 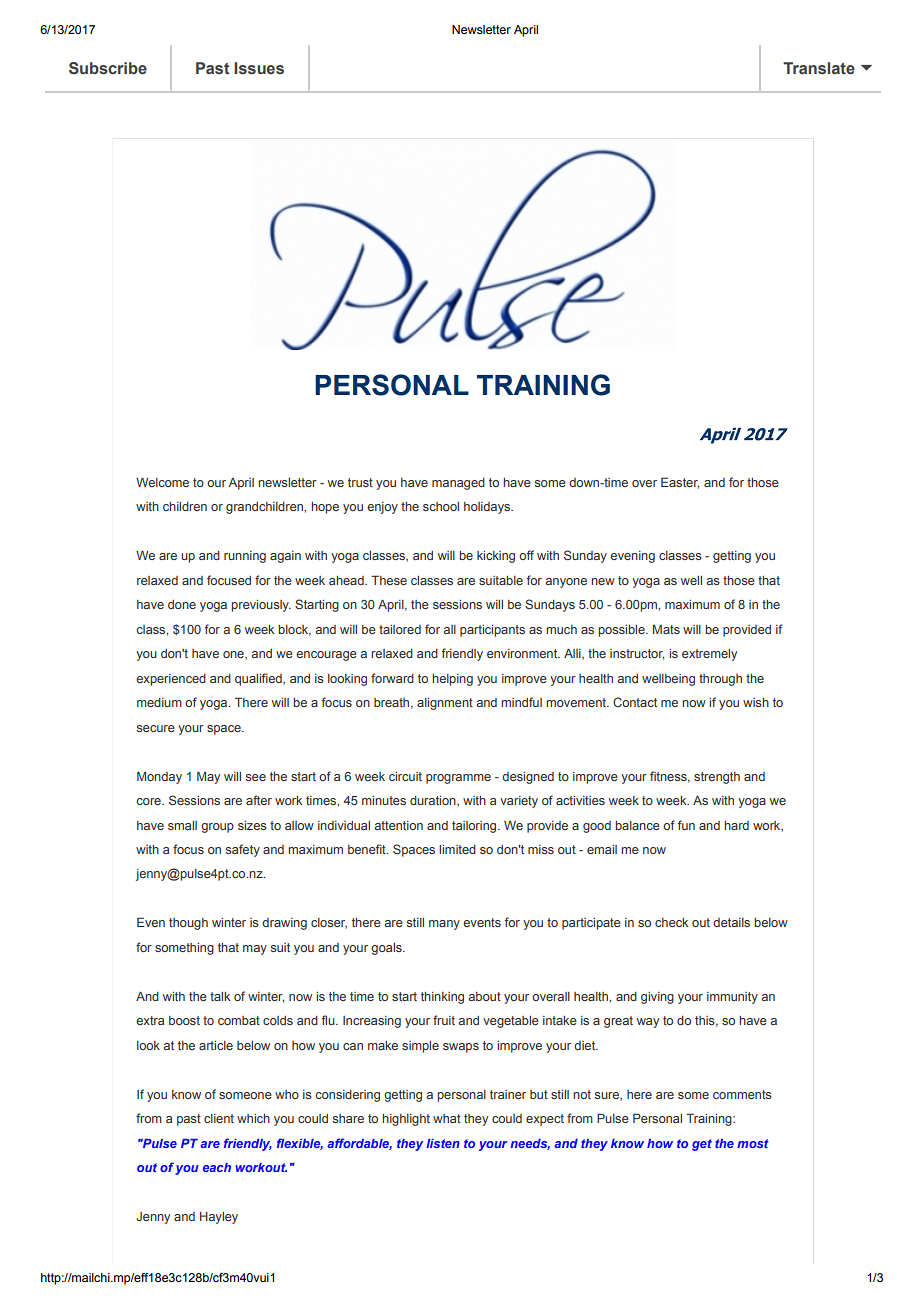 I want to click on Issues, so click(x=259, y=68).
